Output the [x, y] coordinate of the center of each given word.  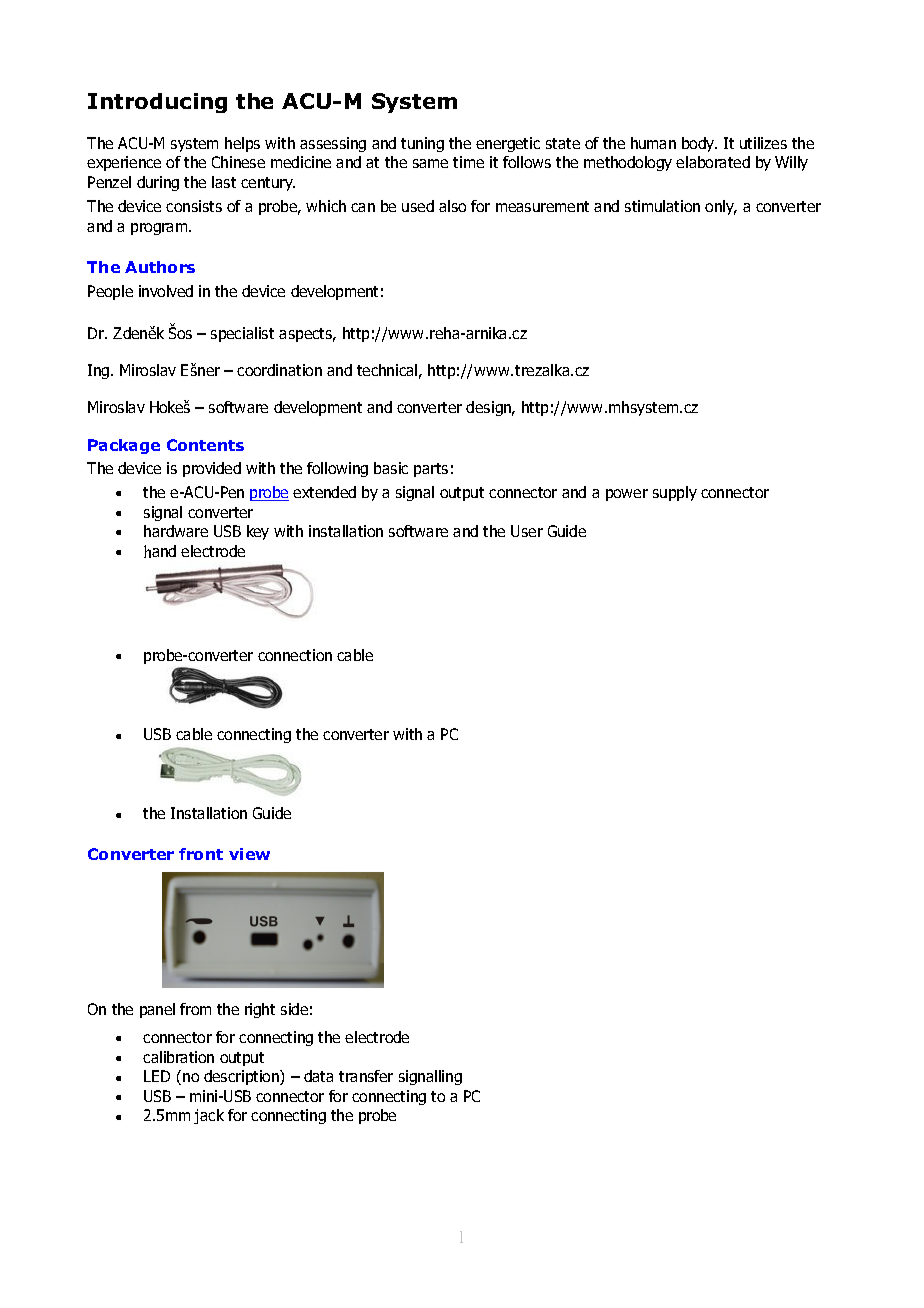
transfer [366, 1076]
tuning [422, 144]
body [699, 144]
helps [242, 144]
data [318, 1076]
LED [157, 1076]
